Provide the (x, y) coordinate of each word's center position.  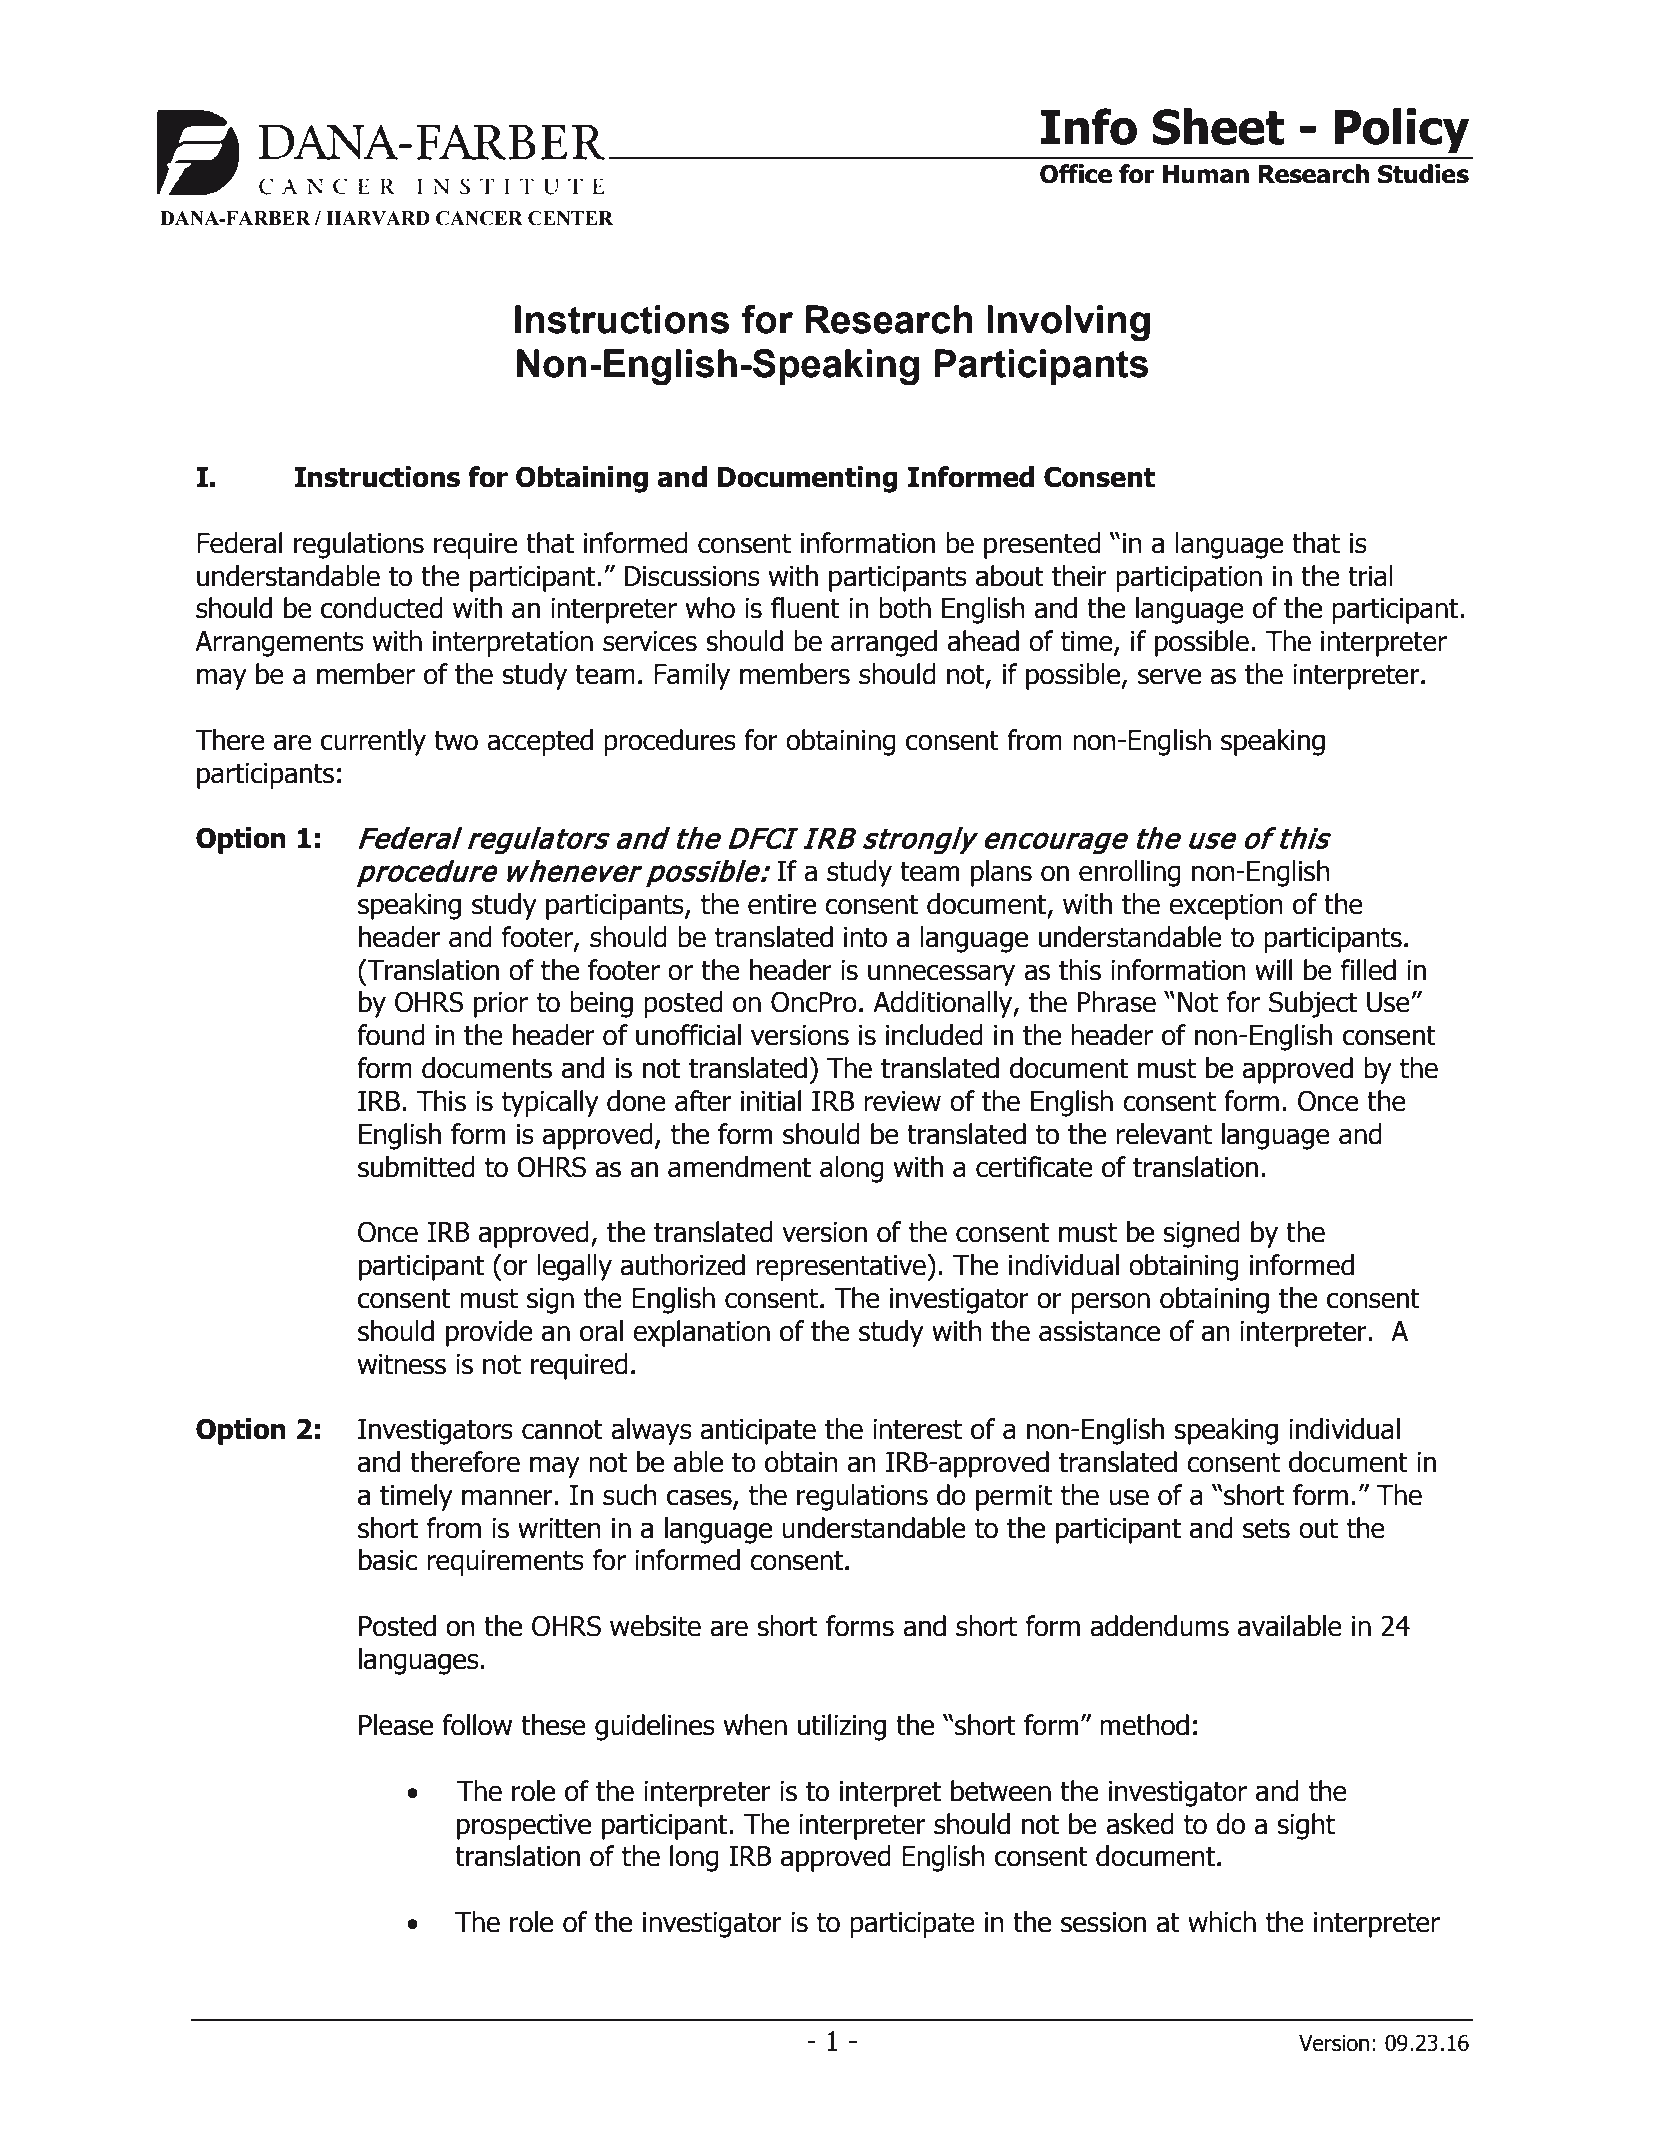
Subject (1313, 1004)
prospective (524, 1827)
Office (1076, 174)
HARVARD (378, 218)
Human (1206, 174)
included (934, 1035)
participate (912, 1925)
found (391, 1035)
